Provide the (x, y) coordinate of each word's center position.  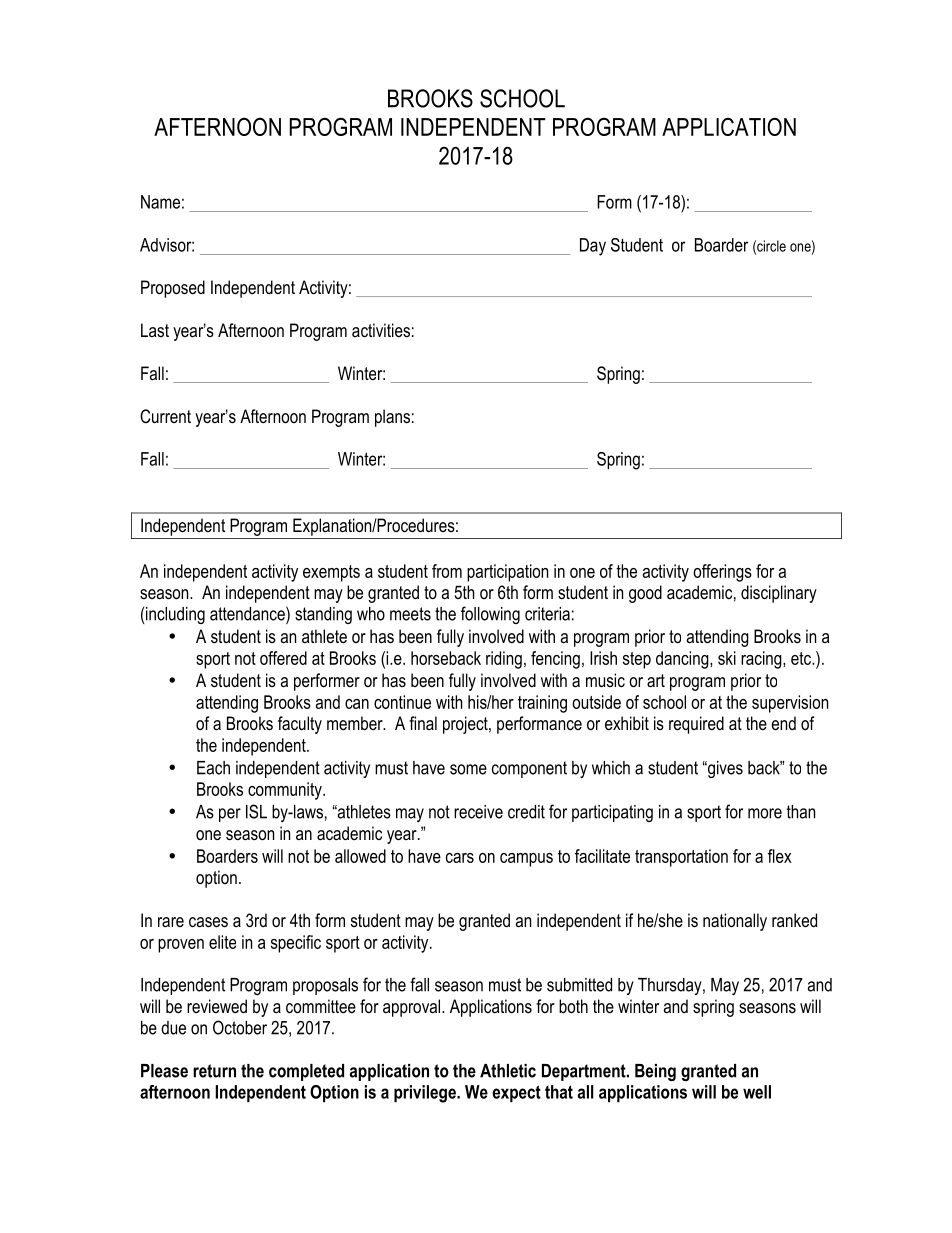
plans (392, 418)
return (214, 1071)
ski (727, 658)
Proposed (173, 289)
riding (504, 660)
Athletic (508, 1071)
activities (381, 330)
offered (283, 658)
